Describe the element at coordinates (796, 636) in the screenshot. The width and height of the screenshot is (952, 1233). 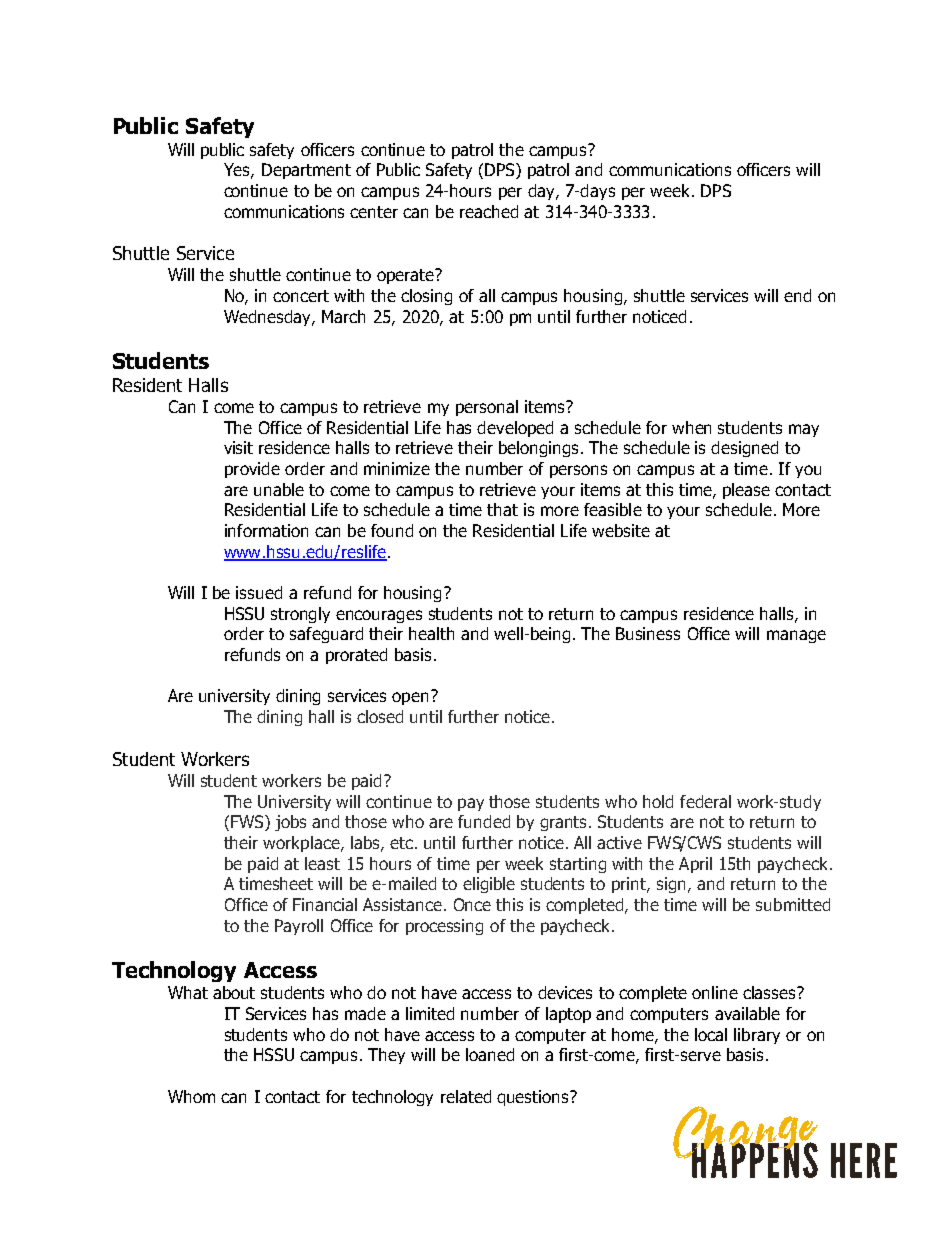
I see `manage` at that location.
